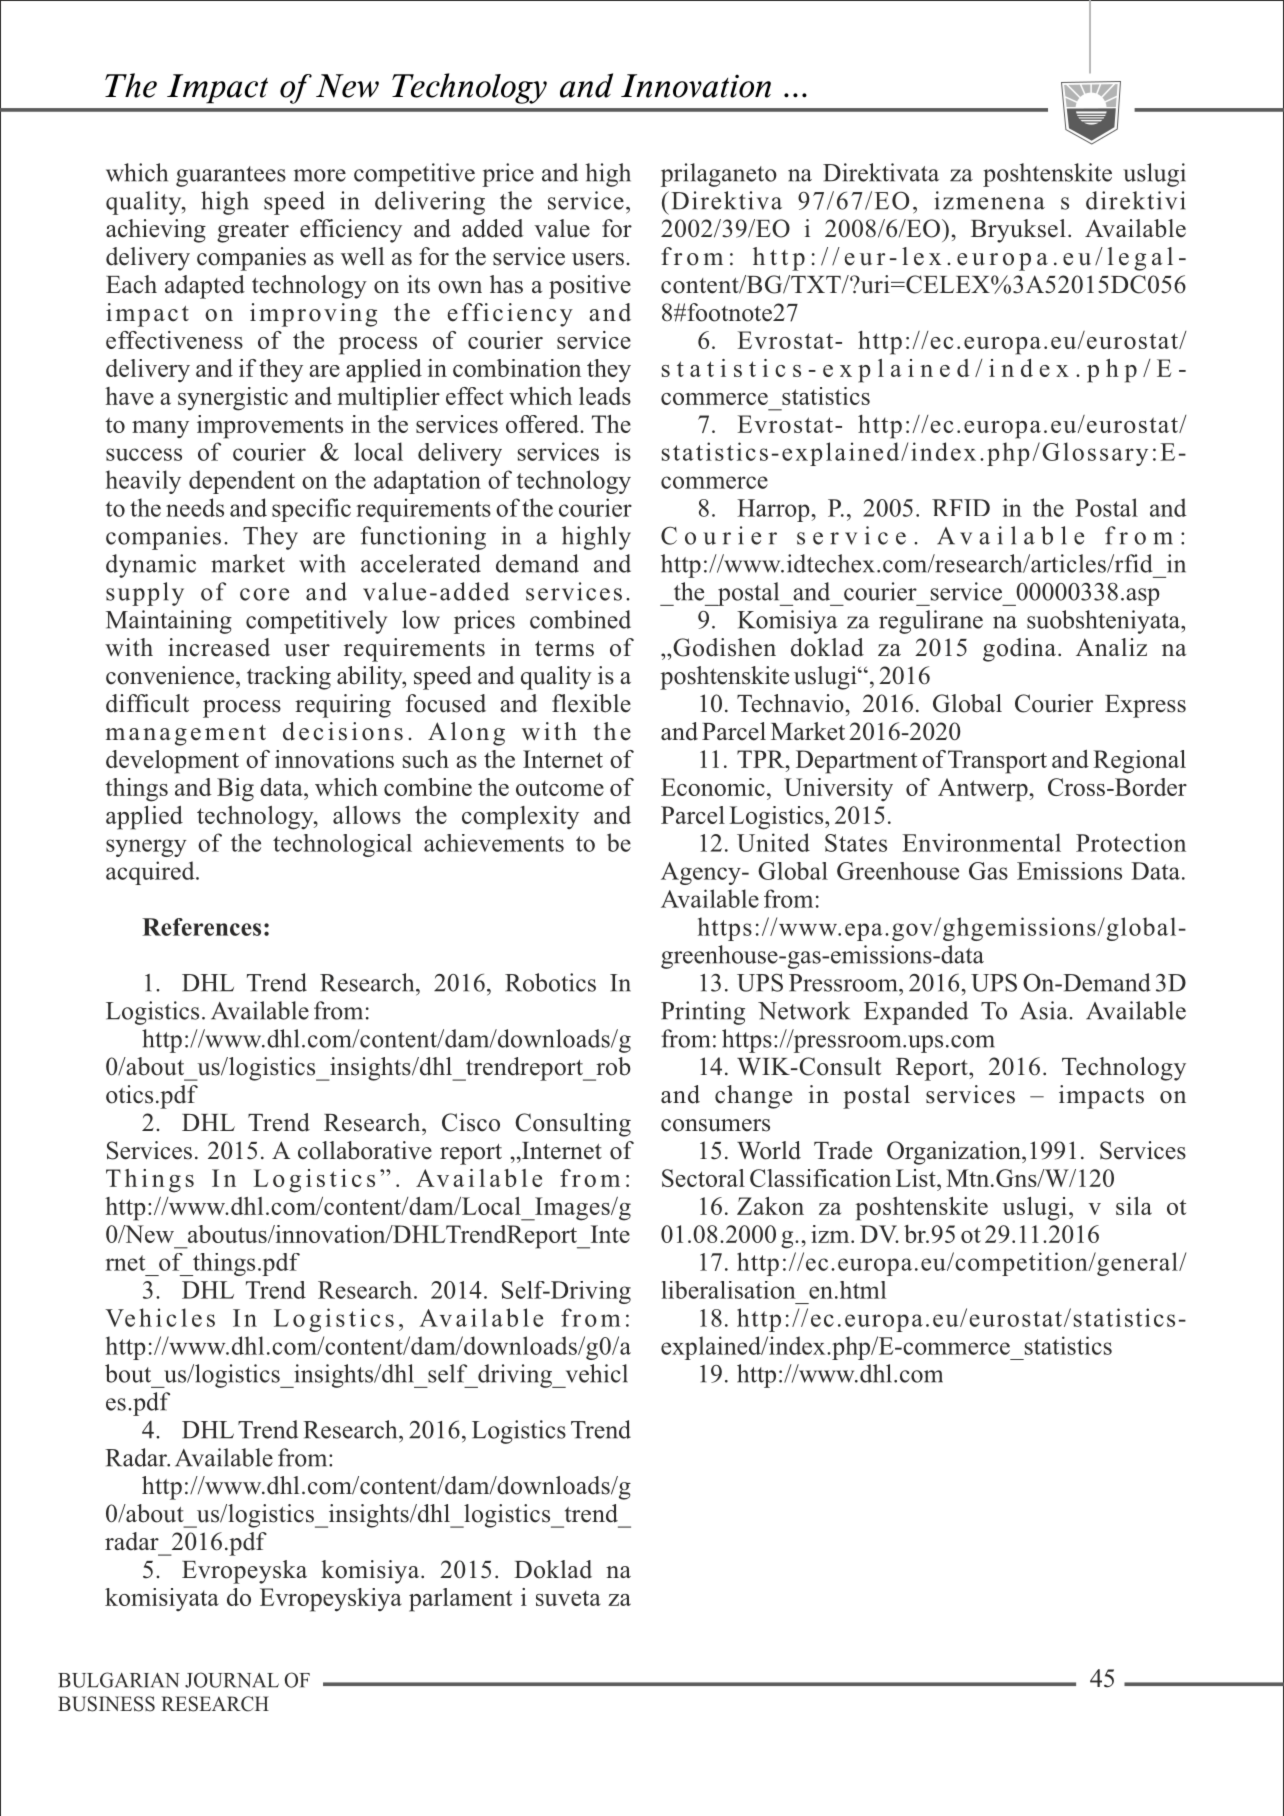 This screenshot has height=1816, width=1284. I want to click on Printing, so click(703, 1013).
